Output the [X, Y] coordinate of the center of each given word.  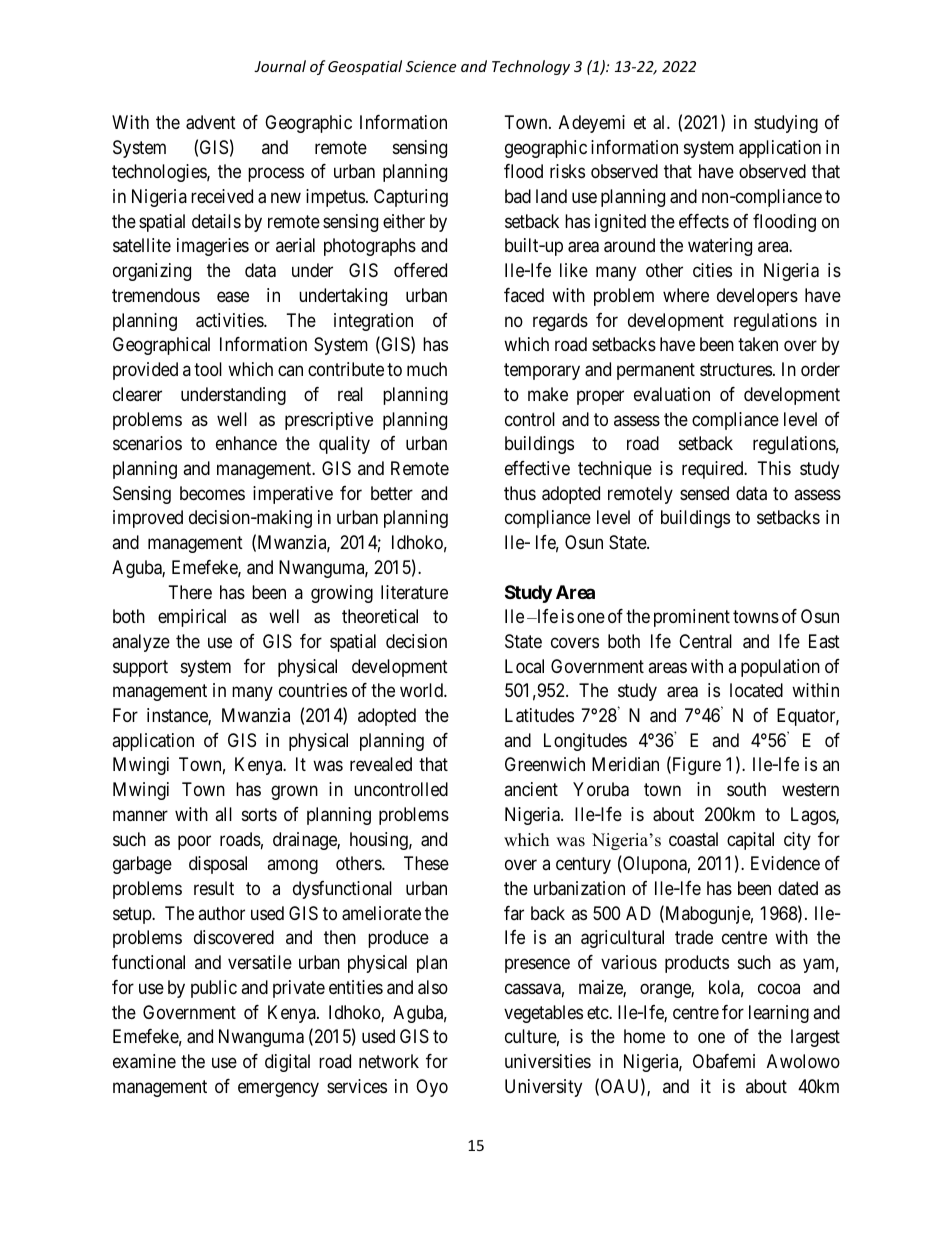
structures [736, 369]
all [223, 814]
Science [431, 66]
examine [144, 1061]
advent [211, 122]
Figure [695, 766]
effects [704, 221]
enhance [246, 443]
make [548, 394]
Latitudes [539, 715]
